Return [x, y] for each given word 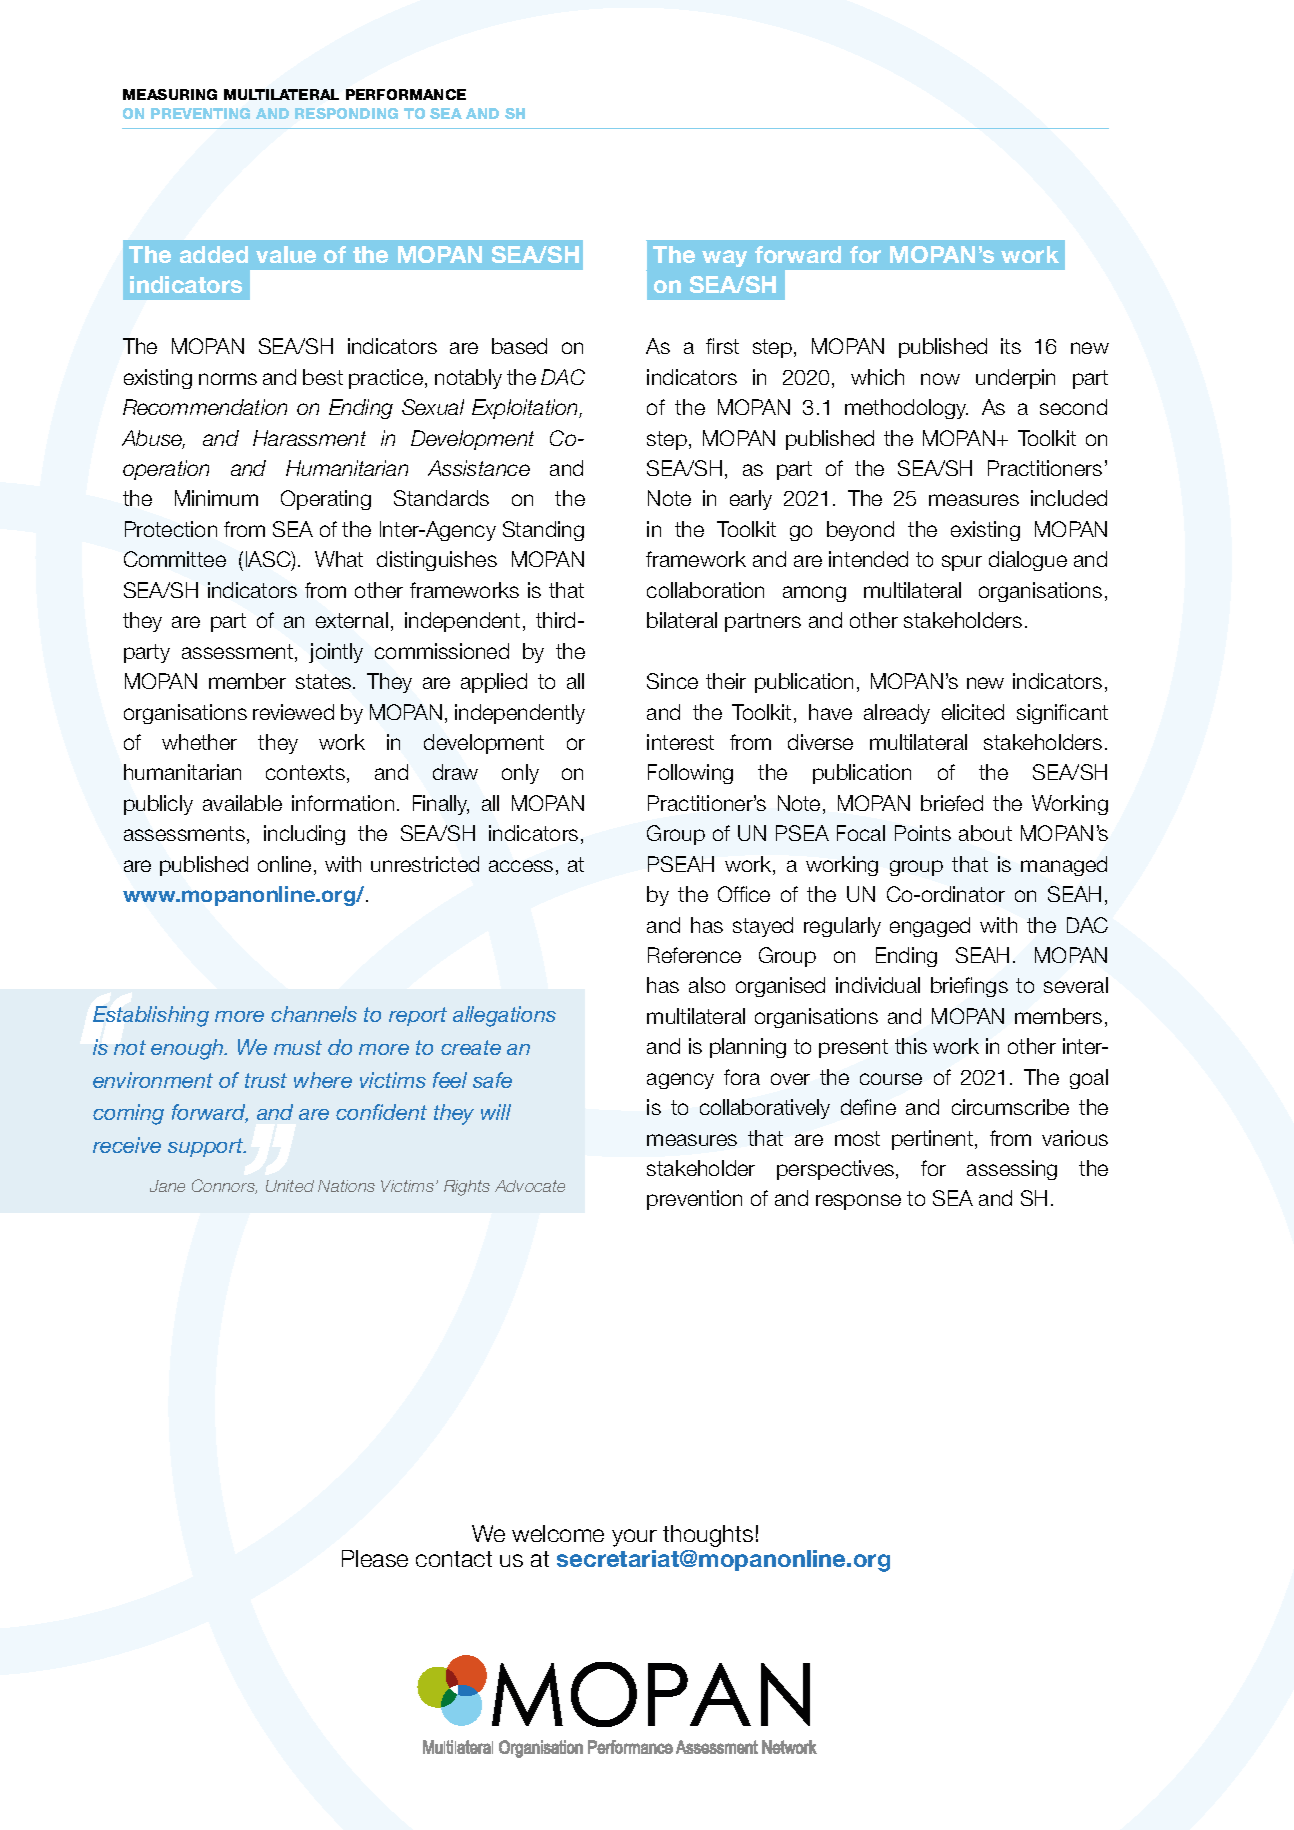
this [911, 1046]
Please [375, 1558]
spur [962, 563]
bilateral [682, 620]
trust [266, 1080]
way [724, 258]
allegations [504, 1016]
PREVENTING [200, 113]
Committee [175, 559]
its [1011, 346]
